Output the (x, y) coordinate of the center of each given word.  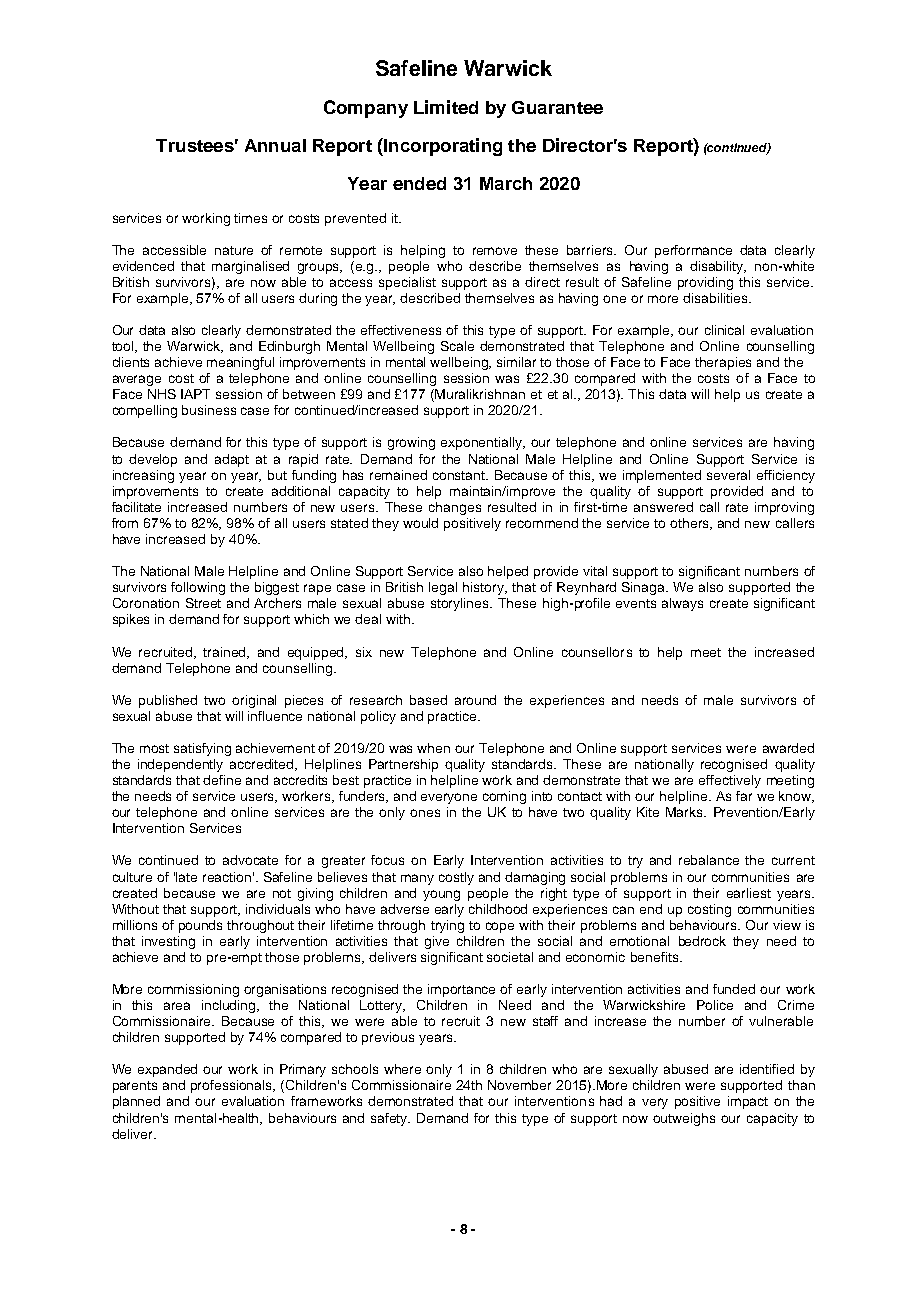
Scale (457, 346)
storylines (461, 604)
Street (203, 603)
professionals (233, 1086)
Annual (275, 145)
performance (693, 251)
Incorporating (442, 147)
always (682, 604)
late (186, 877)
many (417, 879)
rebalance (709, 860)
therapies (723, 363)
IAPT (195, 394)
